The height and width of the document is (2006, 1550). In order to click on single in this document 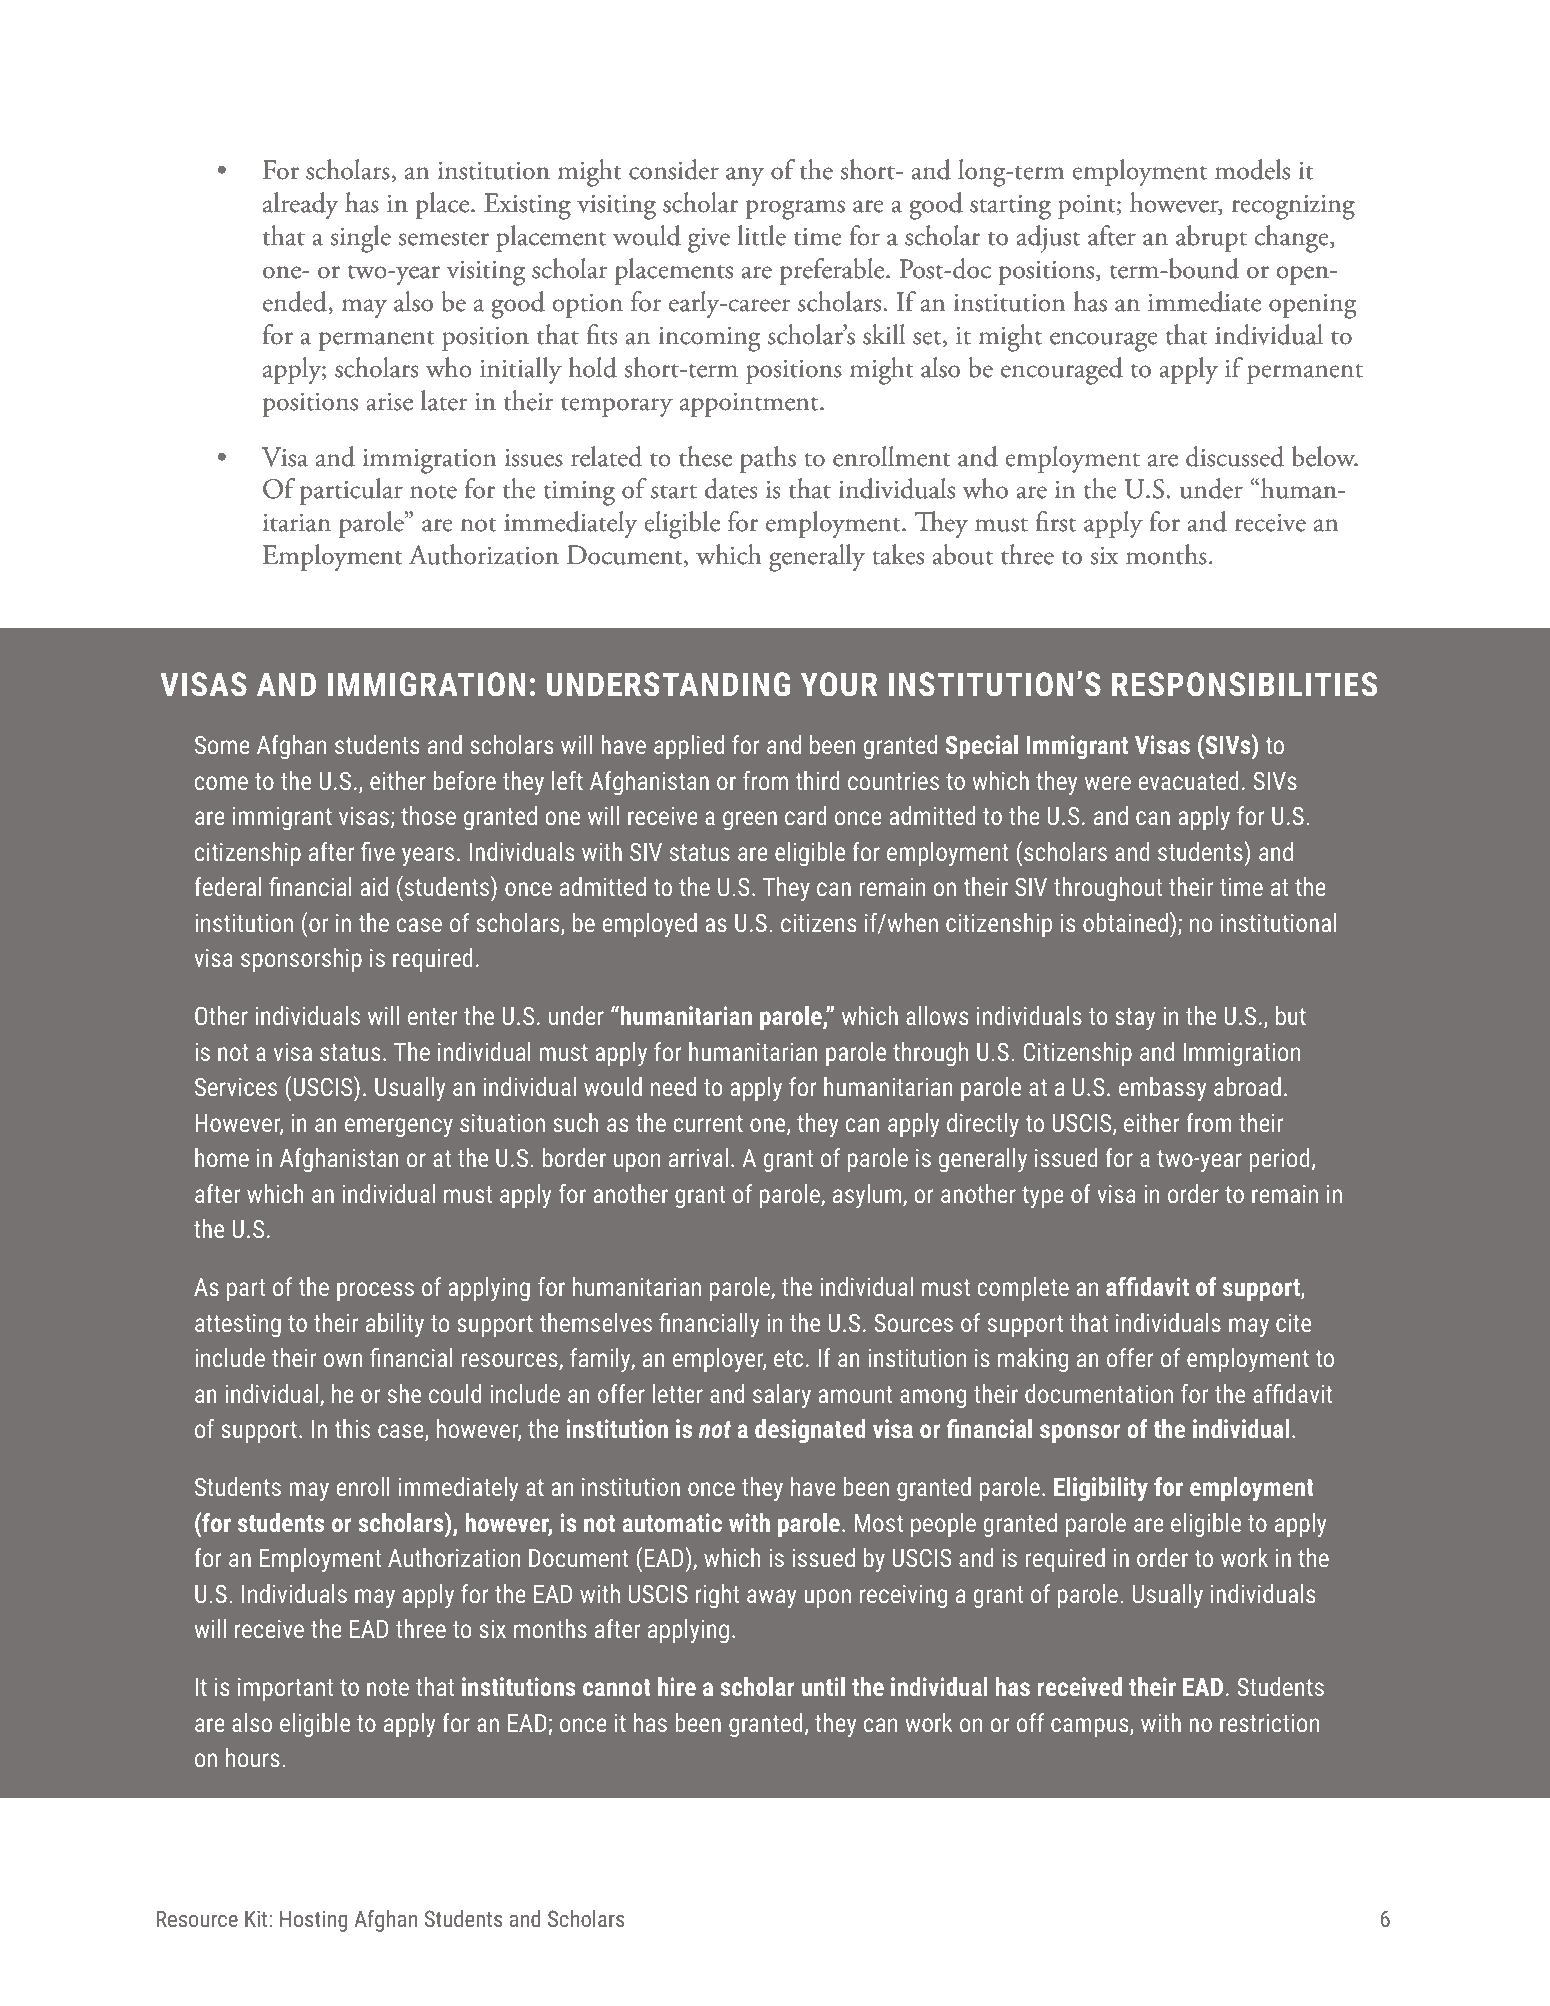, I will do `click(361, 239)`.
